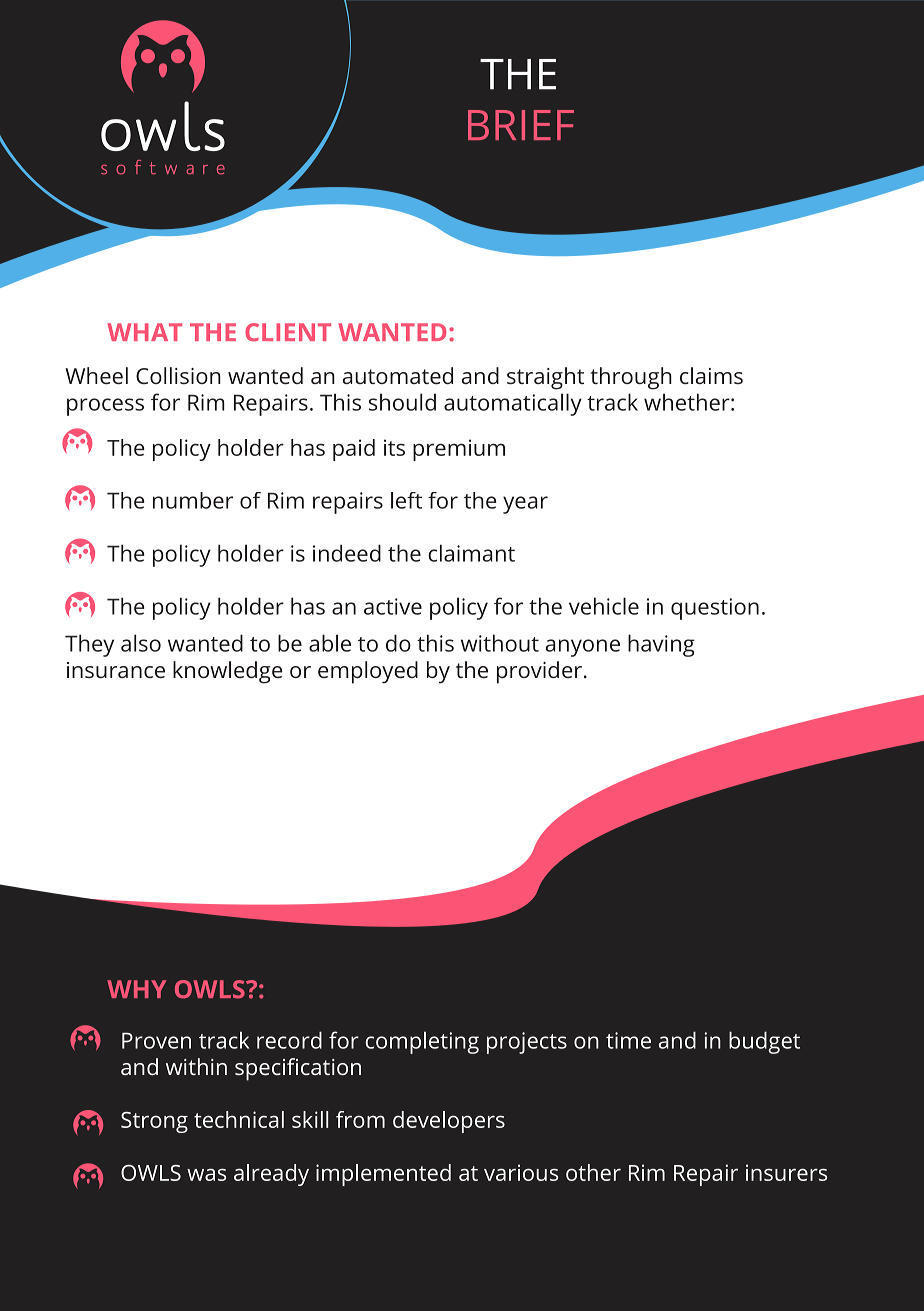 This document has width=924, height=1311. I want to click on claims, so click(711, 375).
